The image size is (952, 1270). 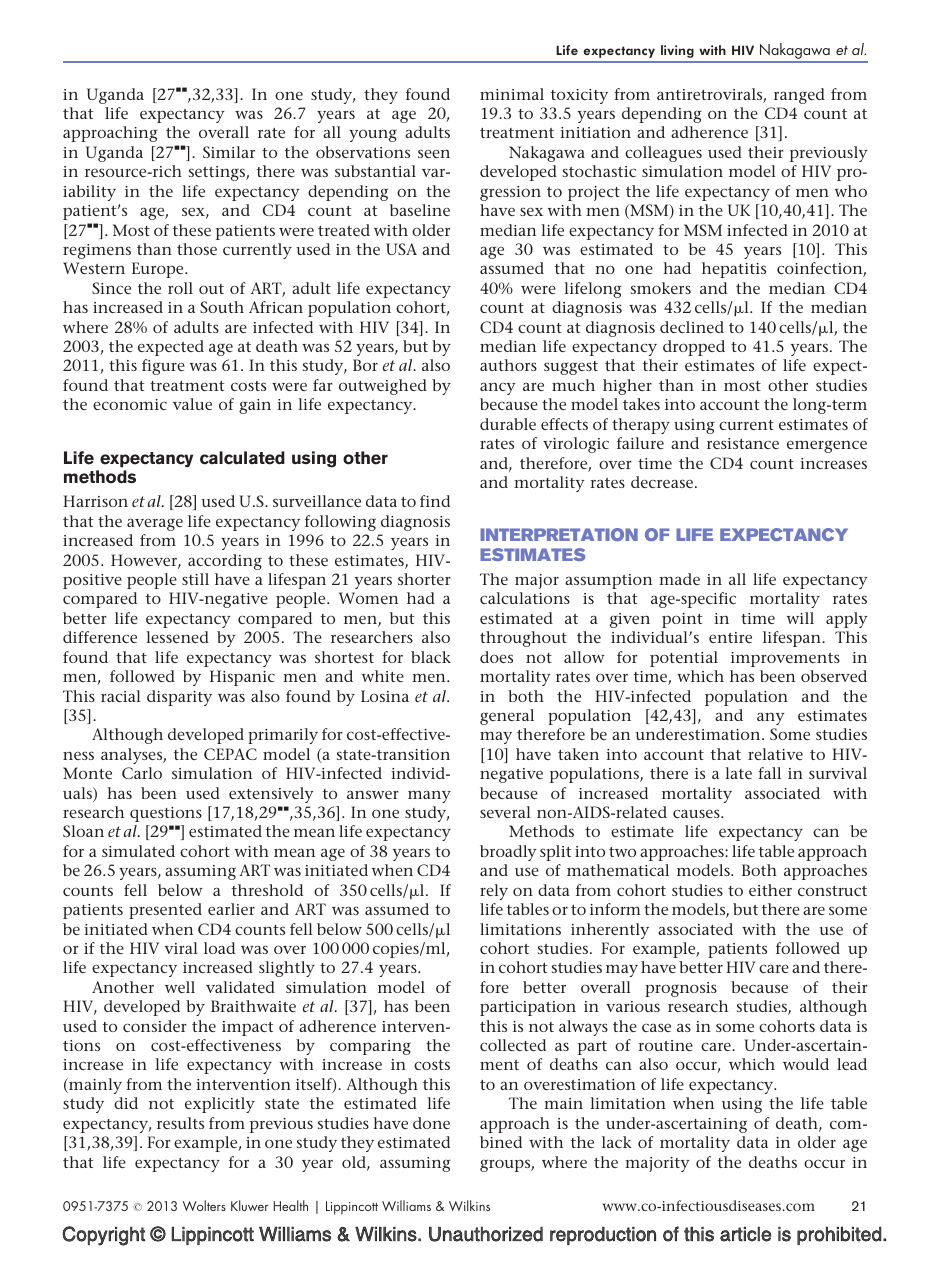 I want to click on minimal, so click(x=512, y=94).
